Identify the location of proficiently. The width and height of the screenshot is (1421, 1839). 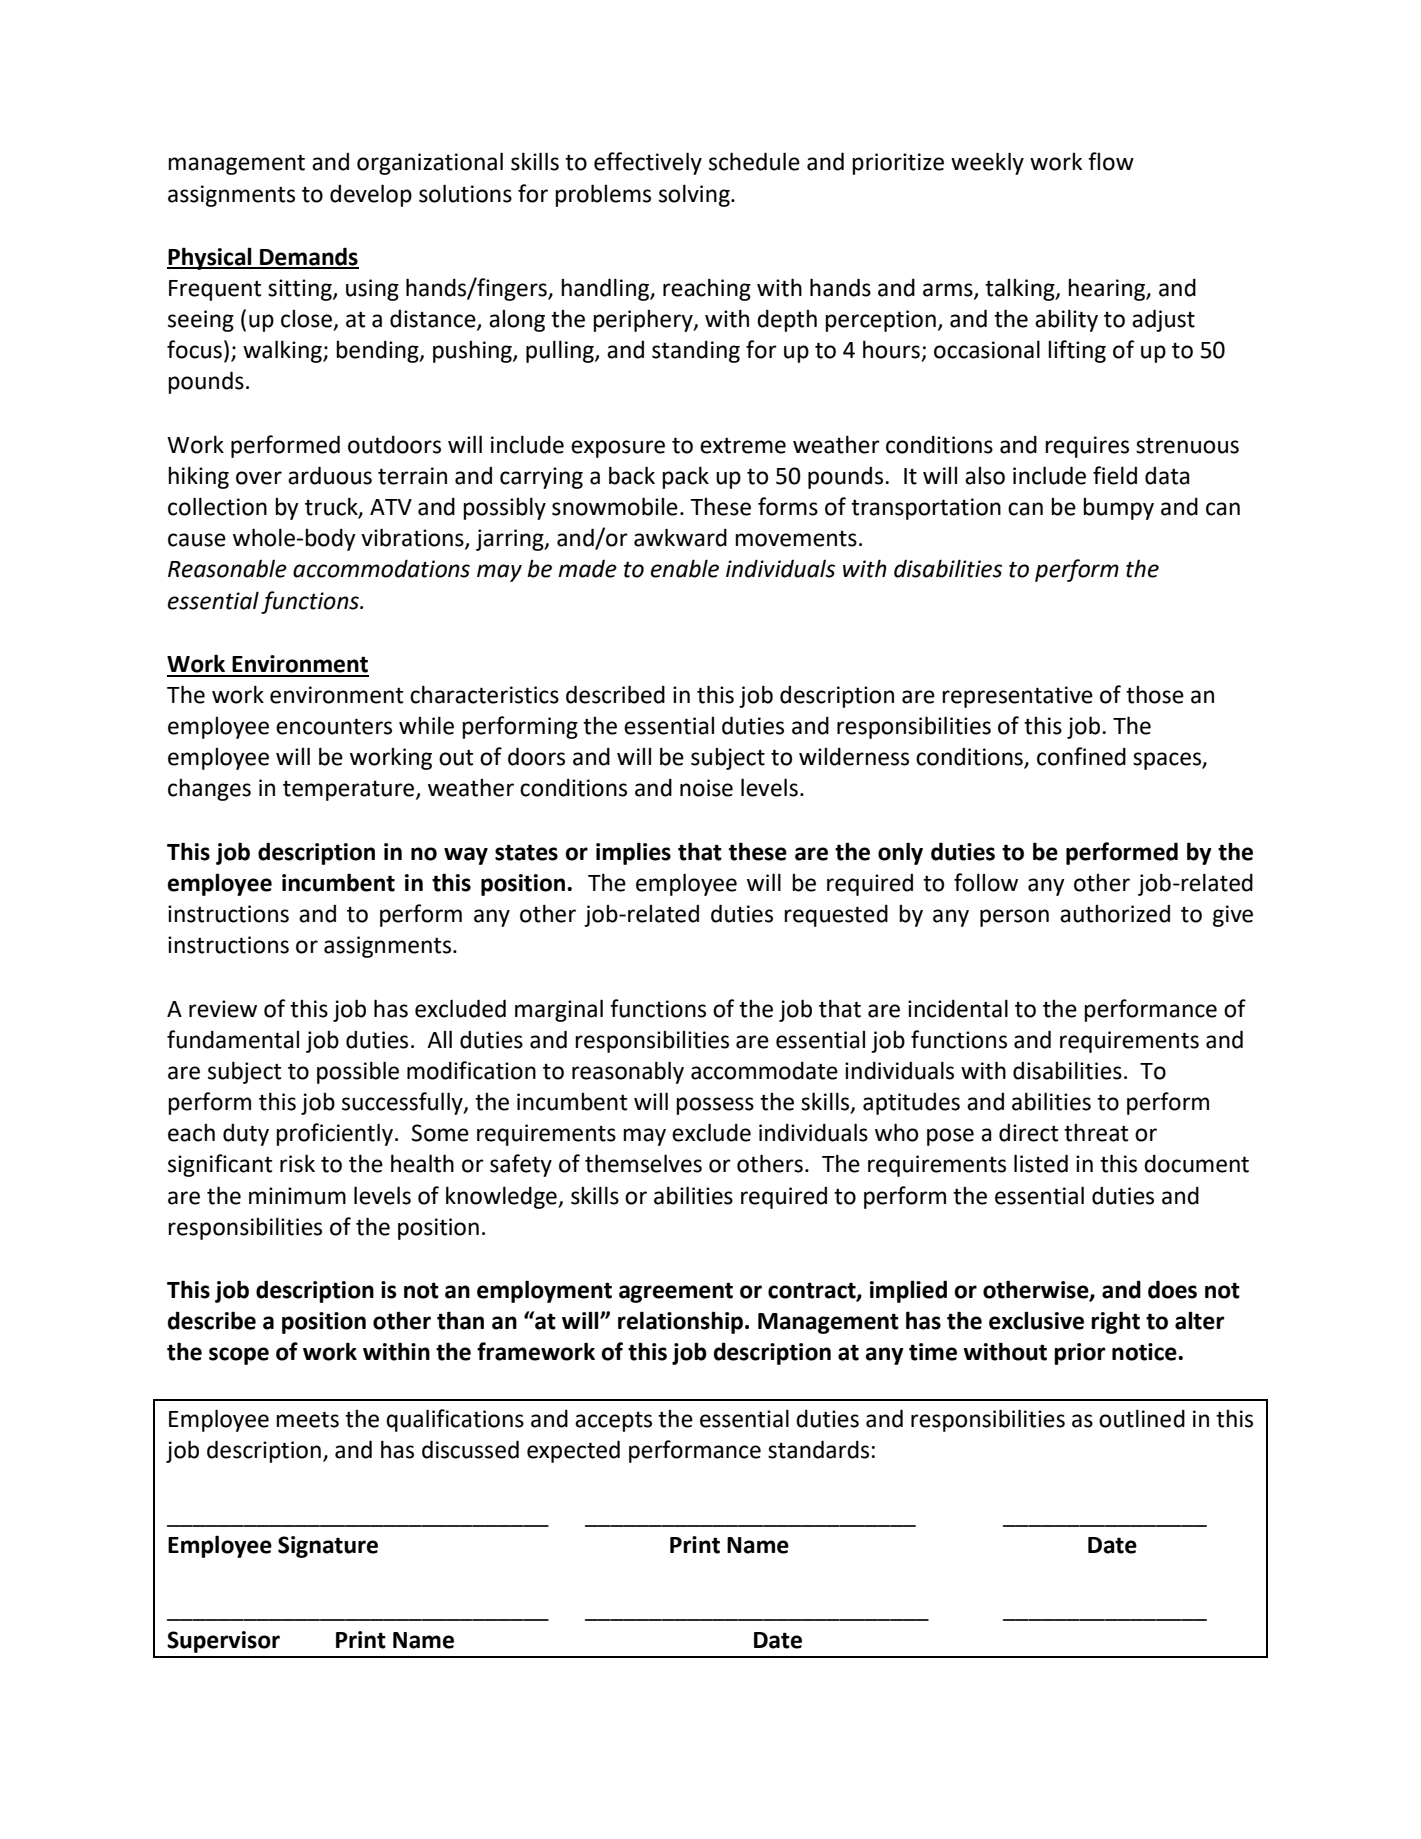
(334, 1134).
